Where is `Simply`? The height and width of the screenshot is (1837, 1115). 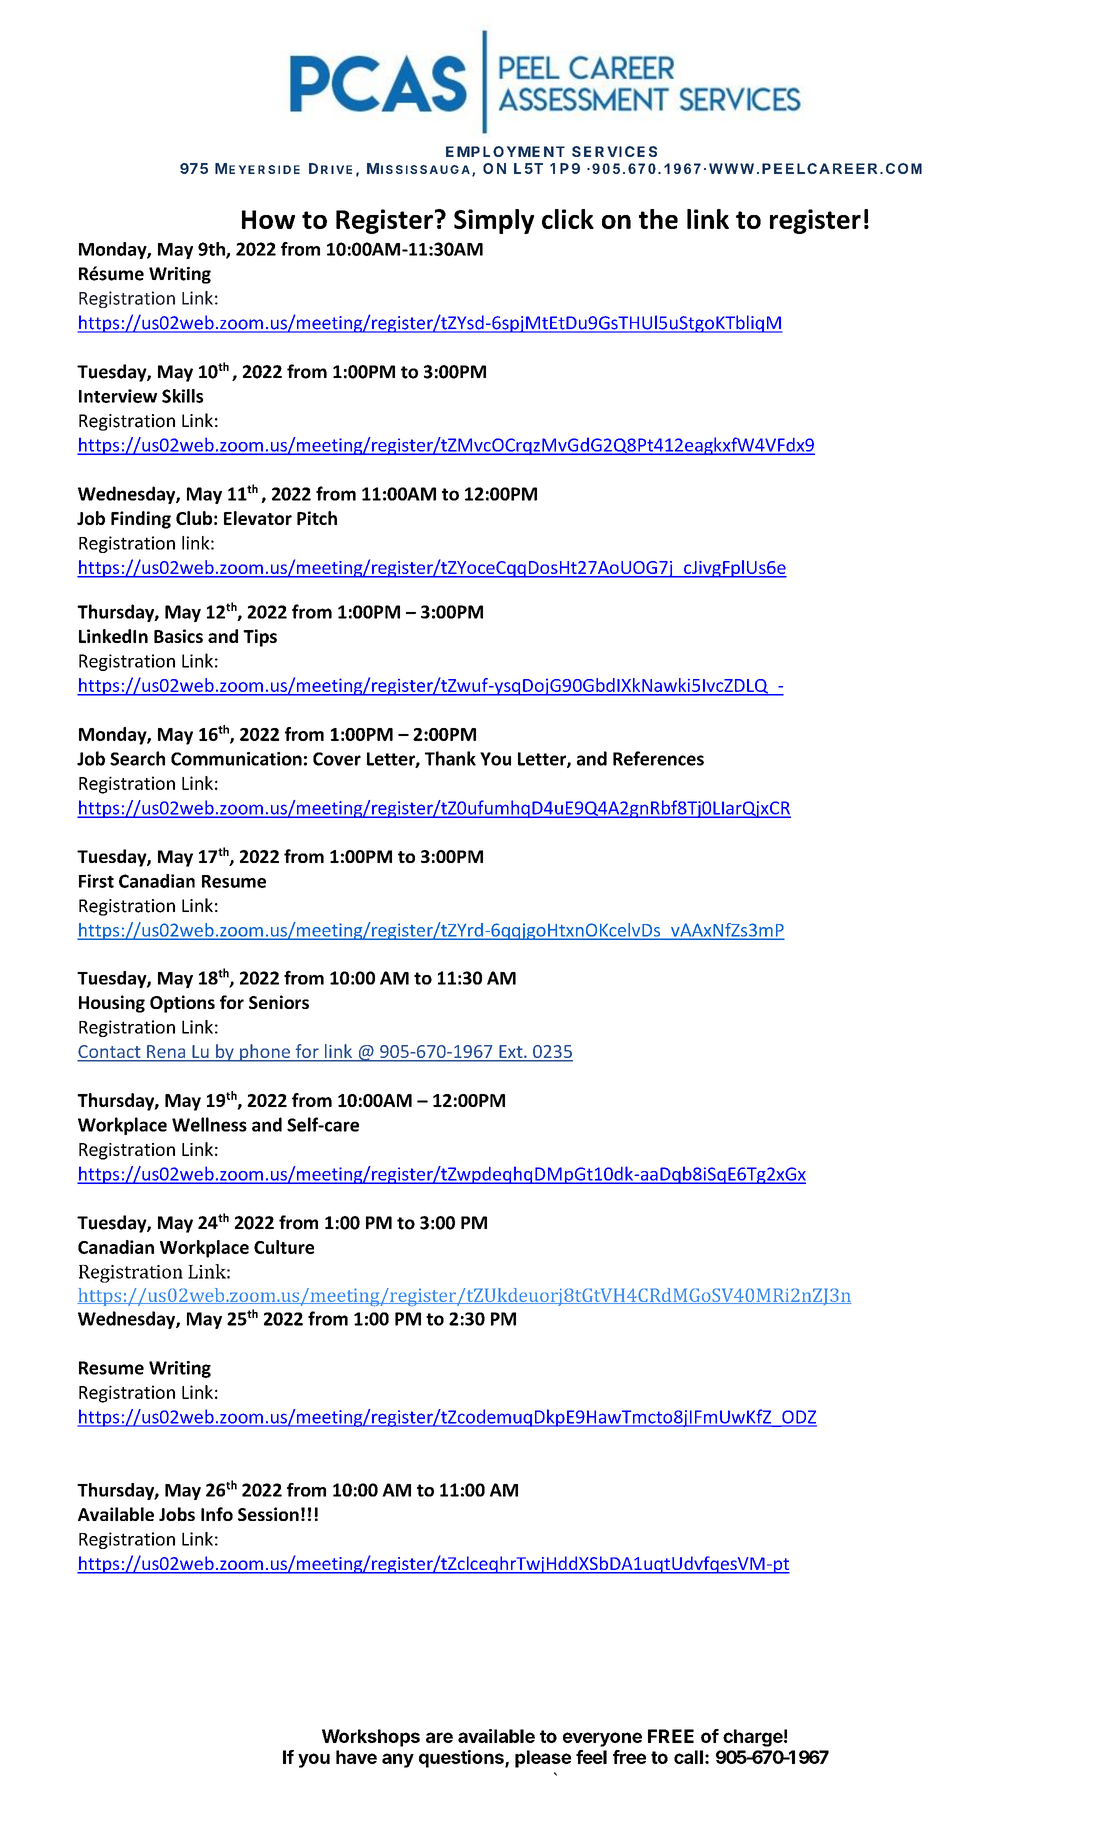 Simply is located at coordinates (494, 221).
